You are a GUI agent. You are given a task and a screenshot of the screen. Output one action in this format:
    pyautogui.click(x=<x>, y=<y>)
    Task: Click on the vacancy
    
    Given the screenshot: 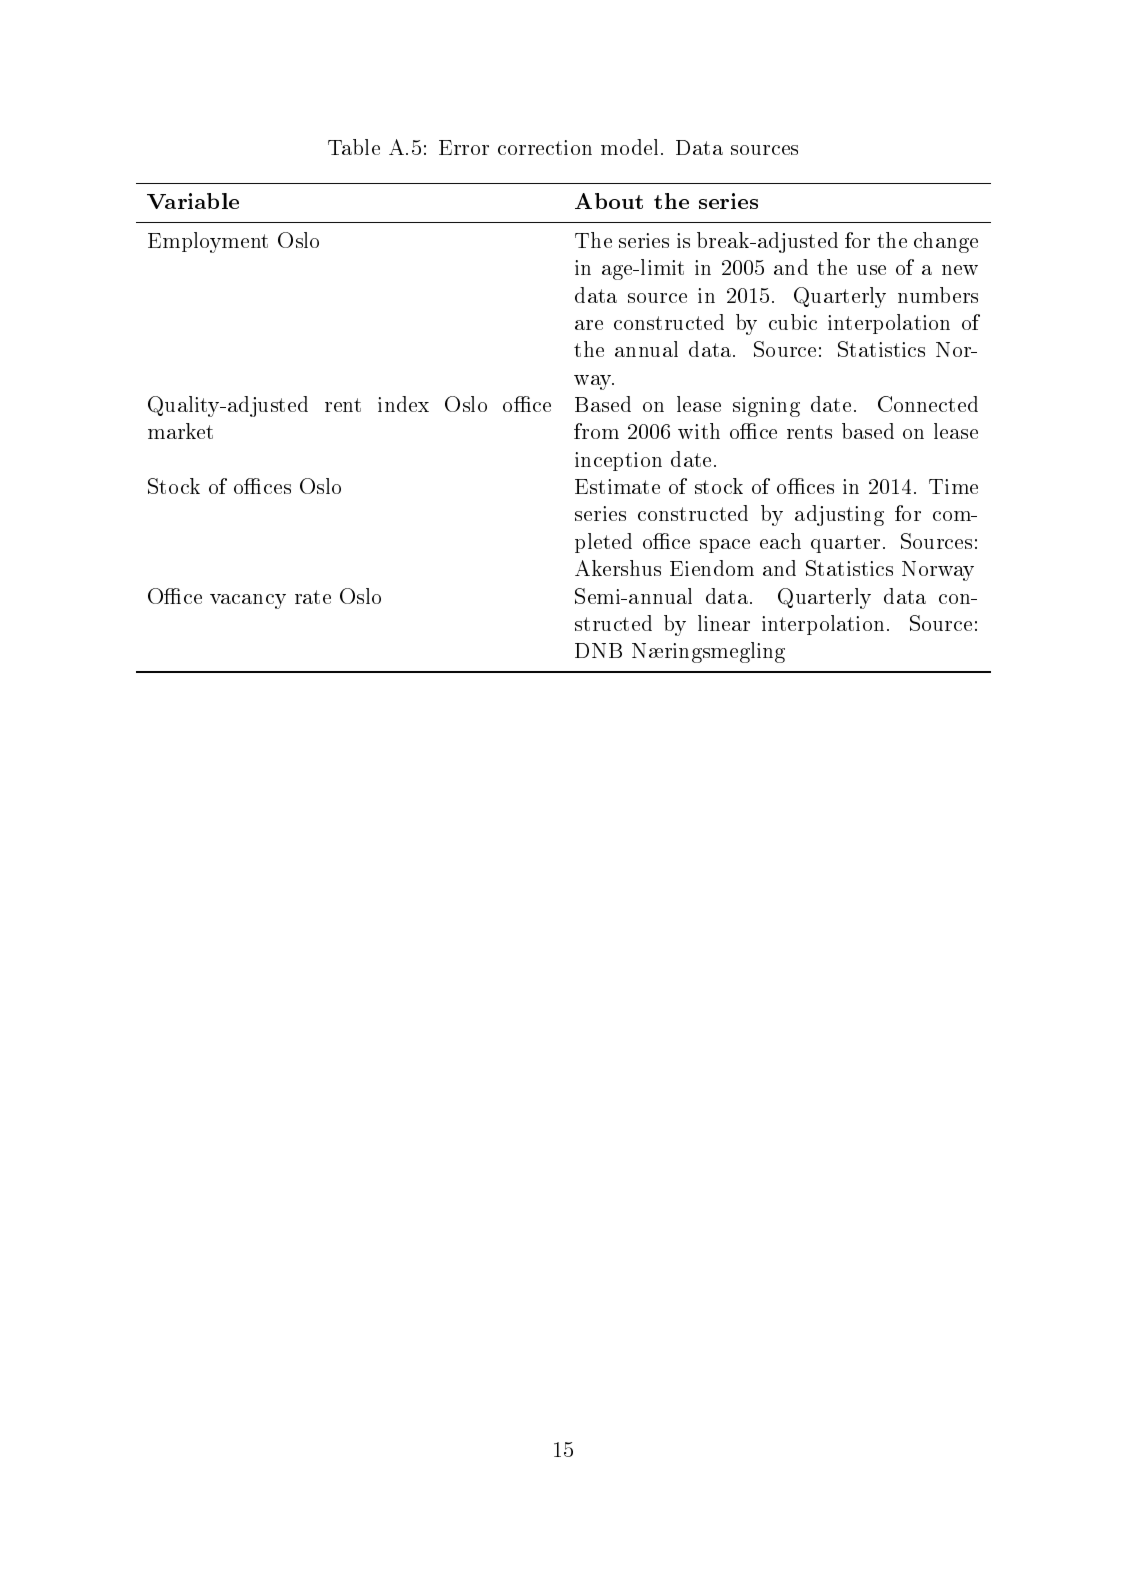 What is the action you would take?
    pyautogui.click(x=248, y=601)
